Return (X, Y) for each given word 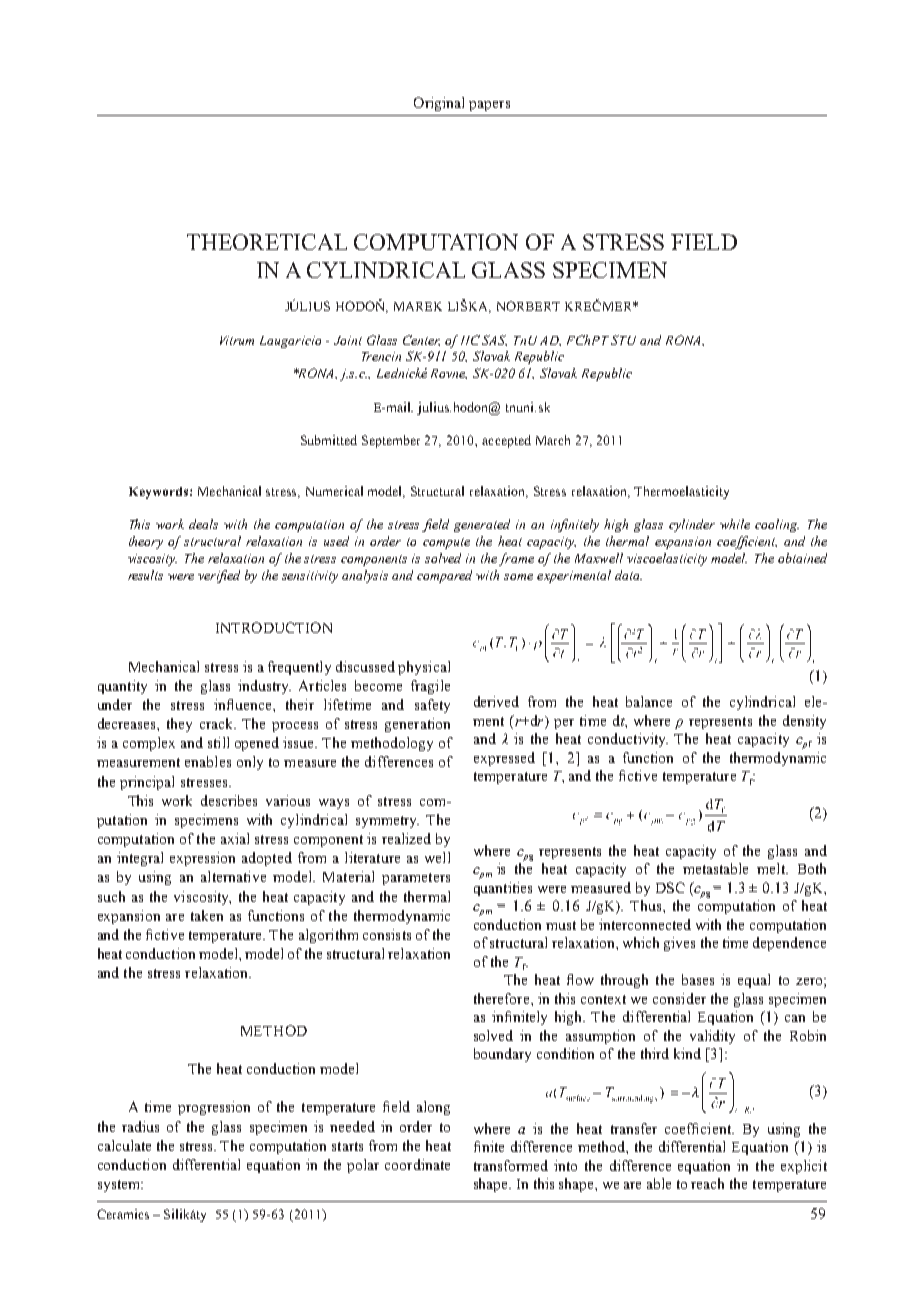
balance (649, 701)
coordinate (417, 1164)
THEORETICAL (267, 242)
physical (424, 668)
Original (439, 104)
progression (214, 1108)
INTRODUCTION (274, 627)
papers (489, 106)
